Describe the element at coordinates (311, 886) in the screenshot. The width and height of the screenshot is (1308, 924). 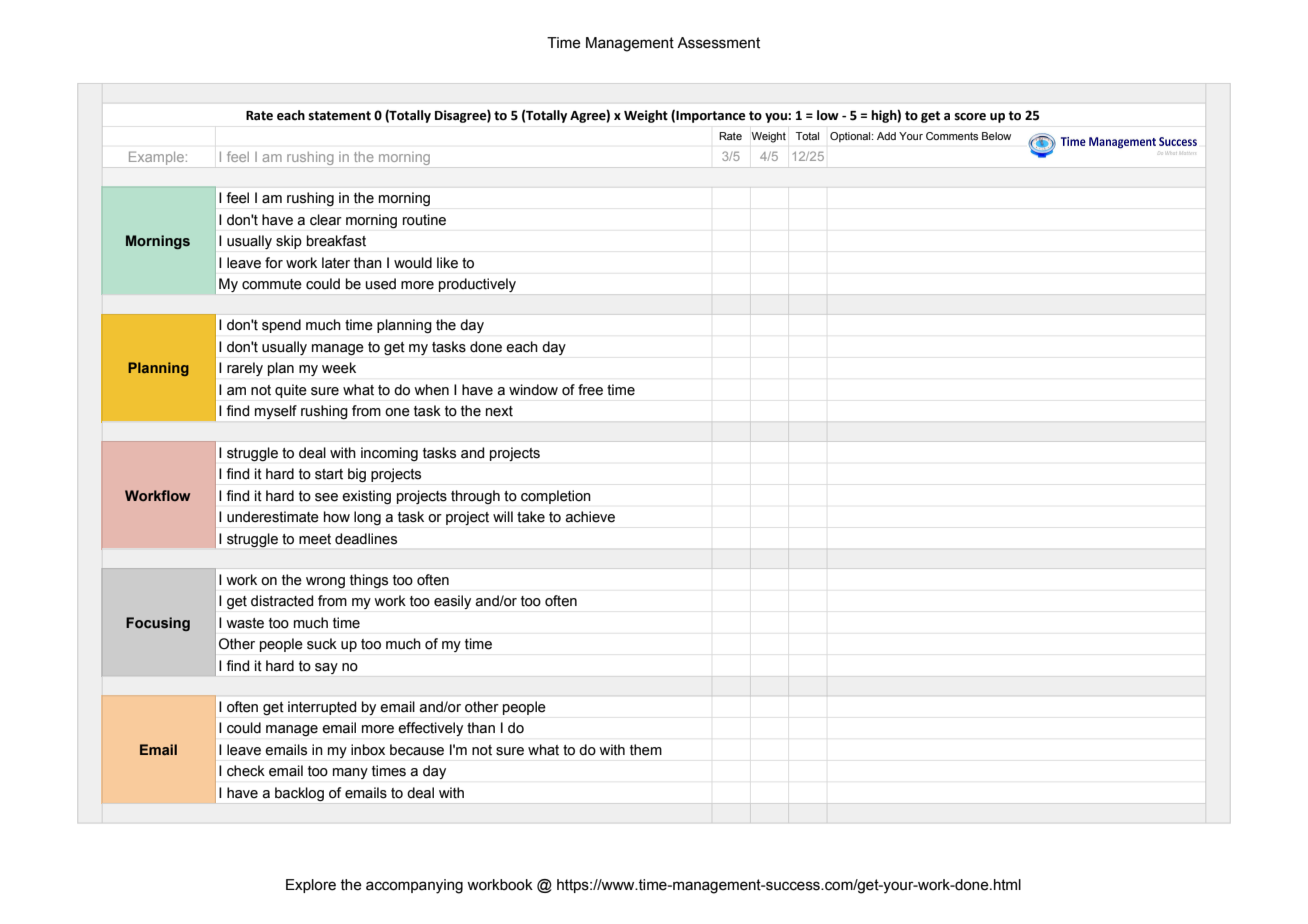
I see `Explore` at that location.
